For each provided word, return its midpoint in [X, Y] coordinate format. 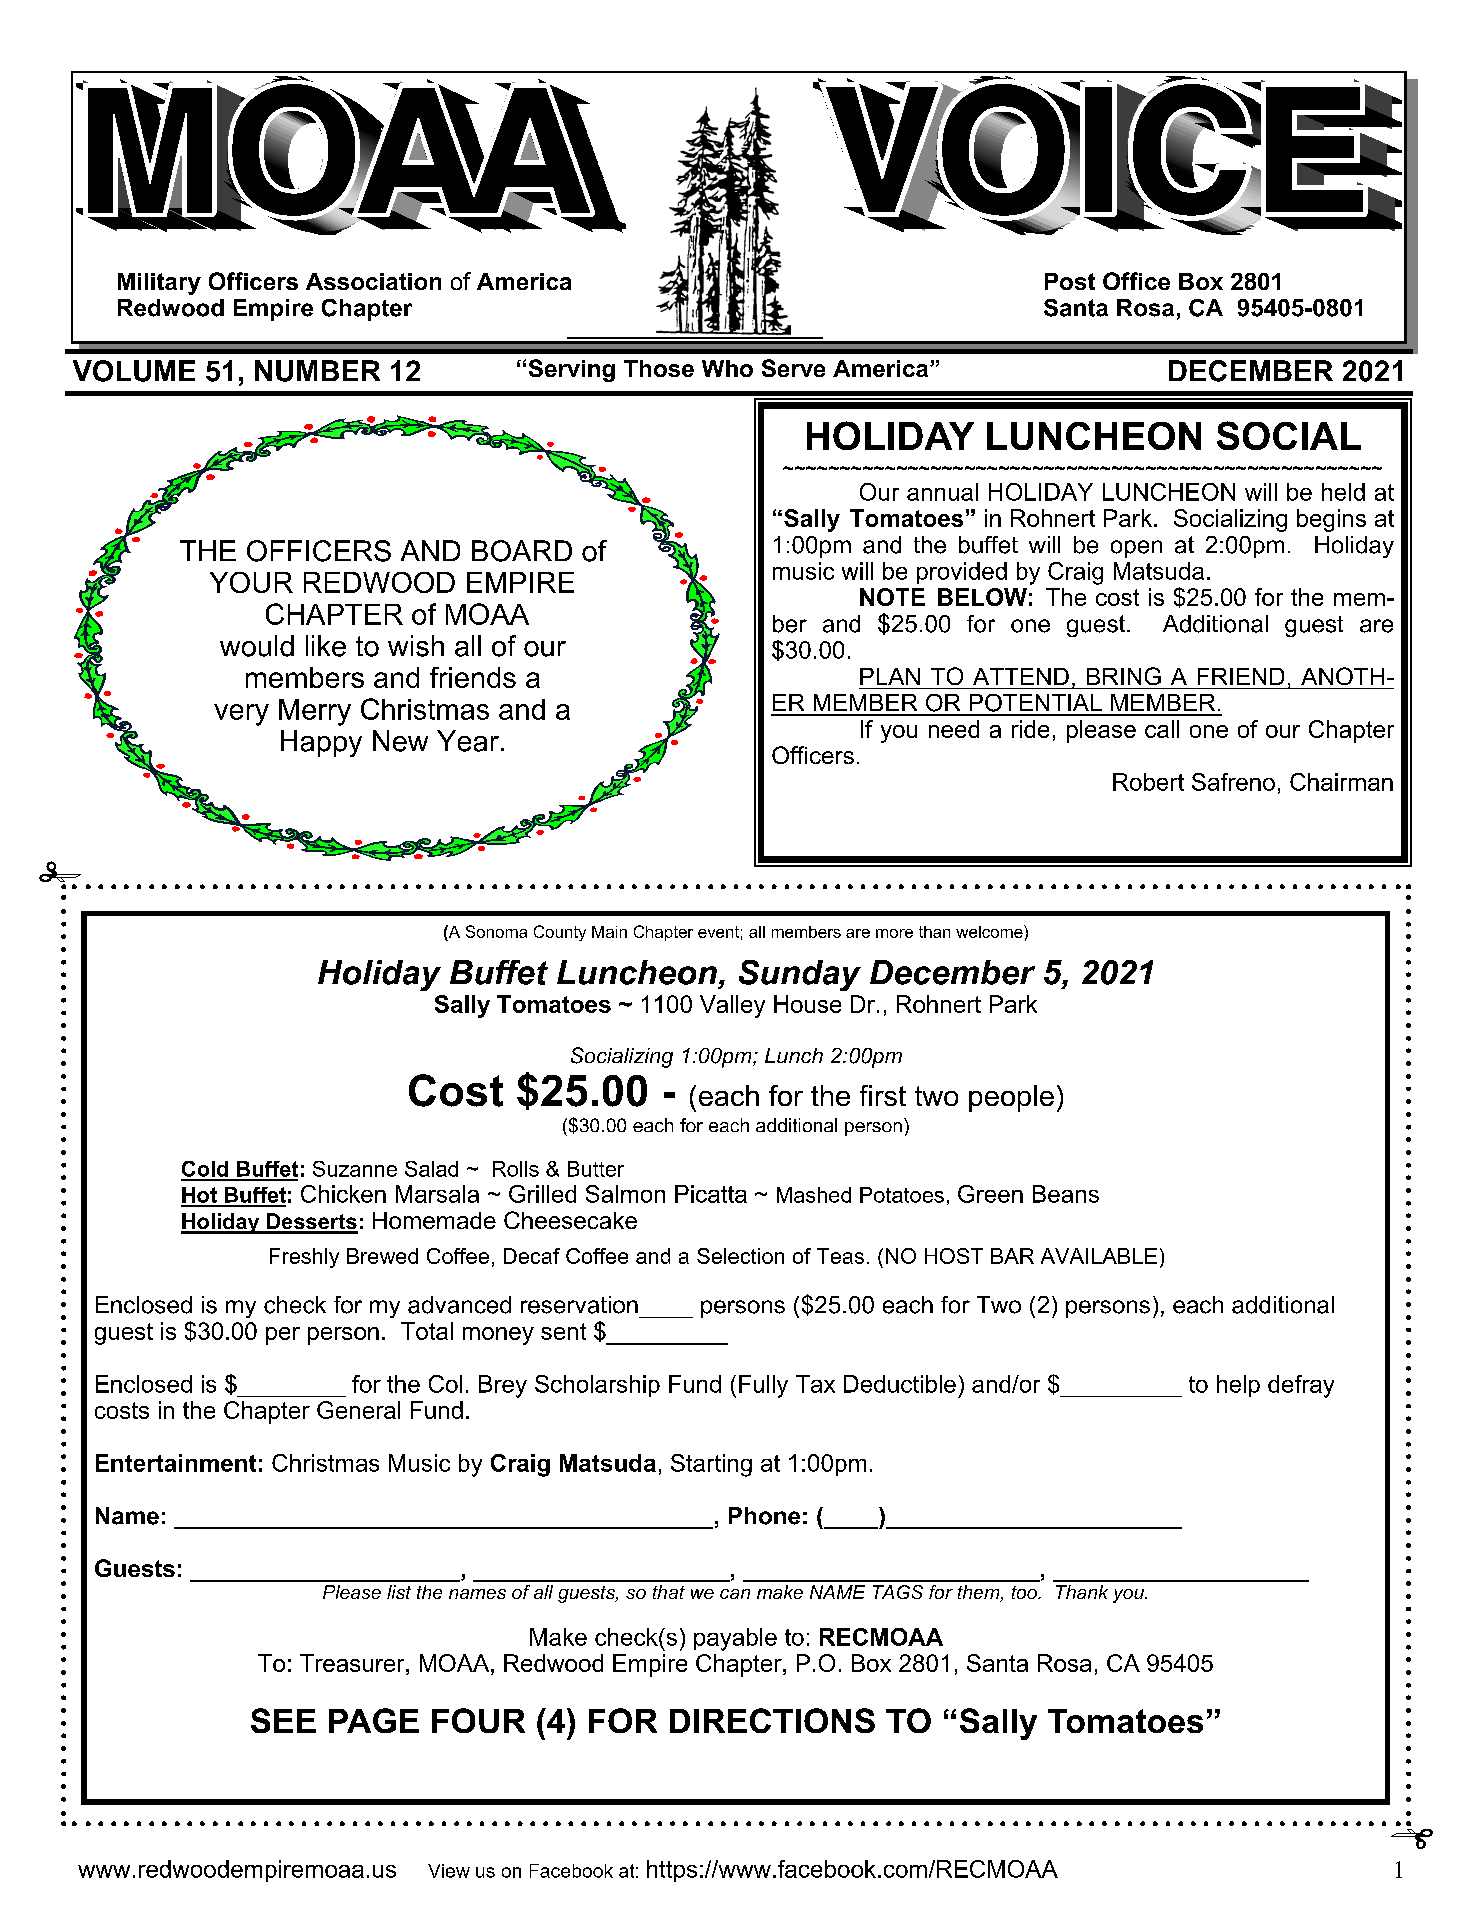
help [1238, 1386]
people [1011, 1098]
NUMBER [317, 371]
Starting [711, 1465]
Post [1070, 281]
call [1162, 729]
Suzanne [355, 1169]
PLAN [890, 676]
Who [727, 368]
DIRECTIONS [772, 1720]
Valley [732, 1006]
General [358, 1410]
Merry [315, 712]
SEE [283, 1720]
